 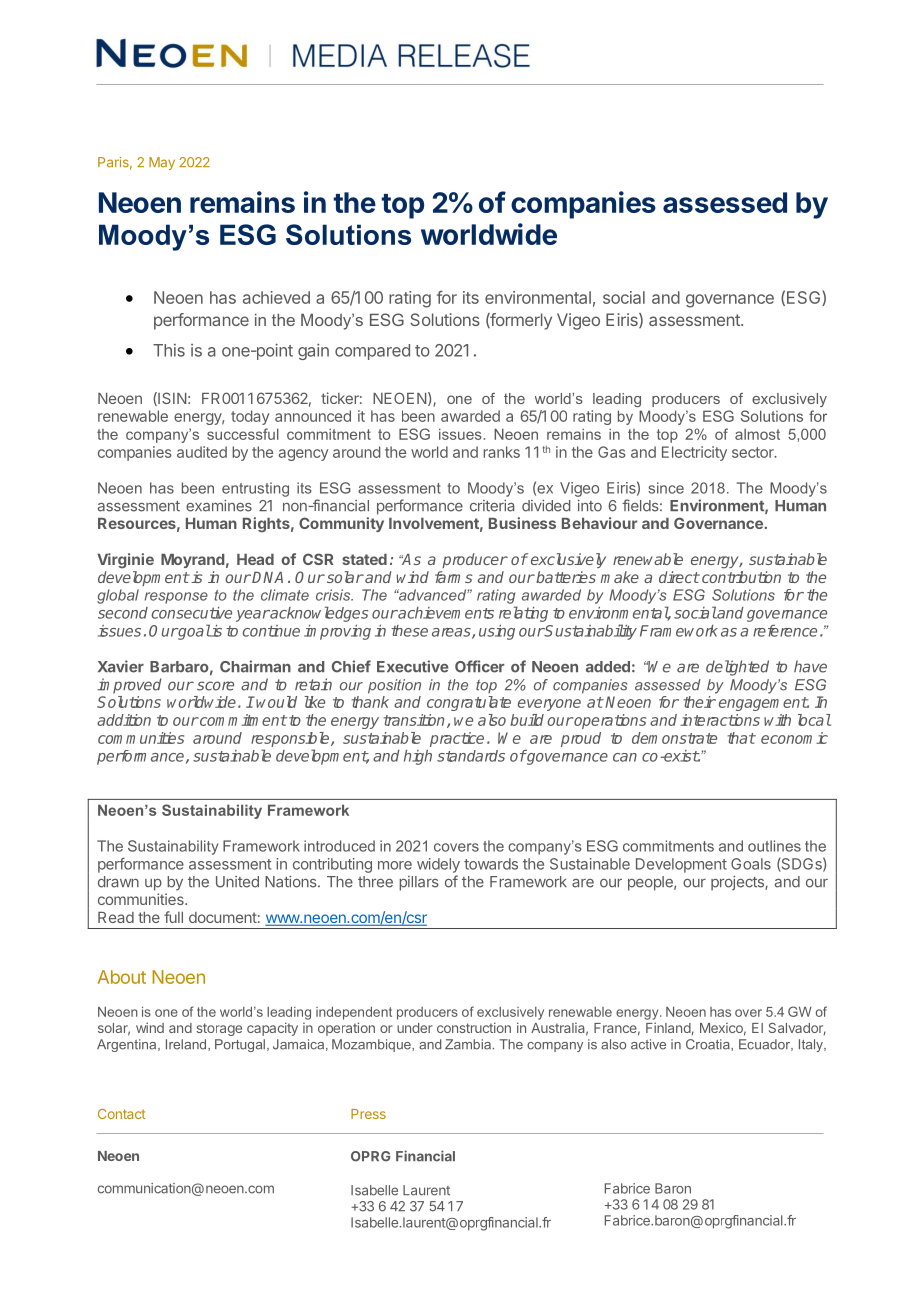 What do you see at coordinates (468, 1044) in the screenshot?
I see `Zambia` at bounding box center [468, 1044].
